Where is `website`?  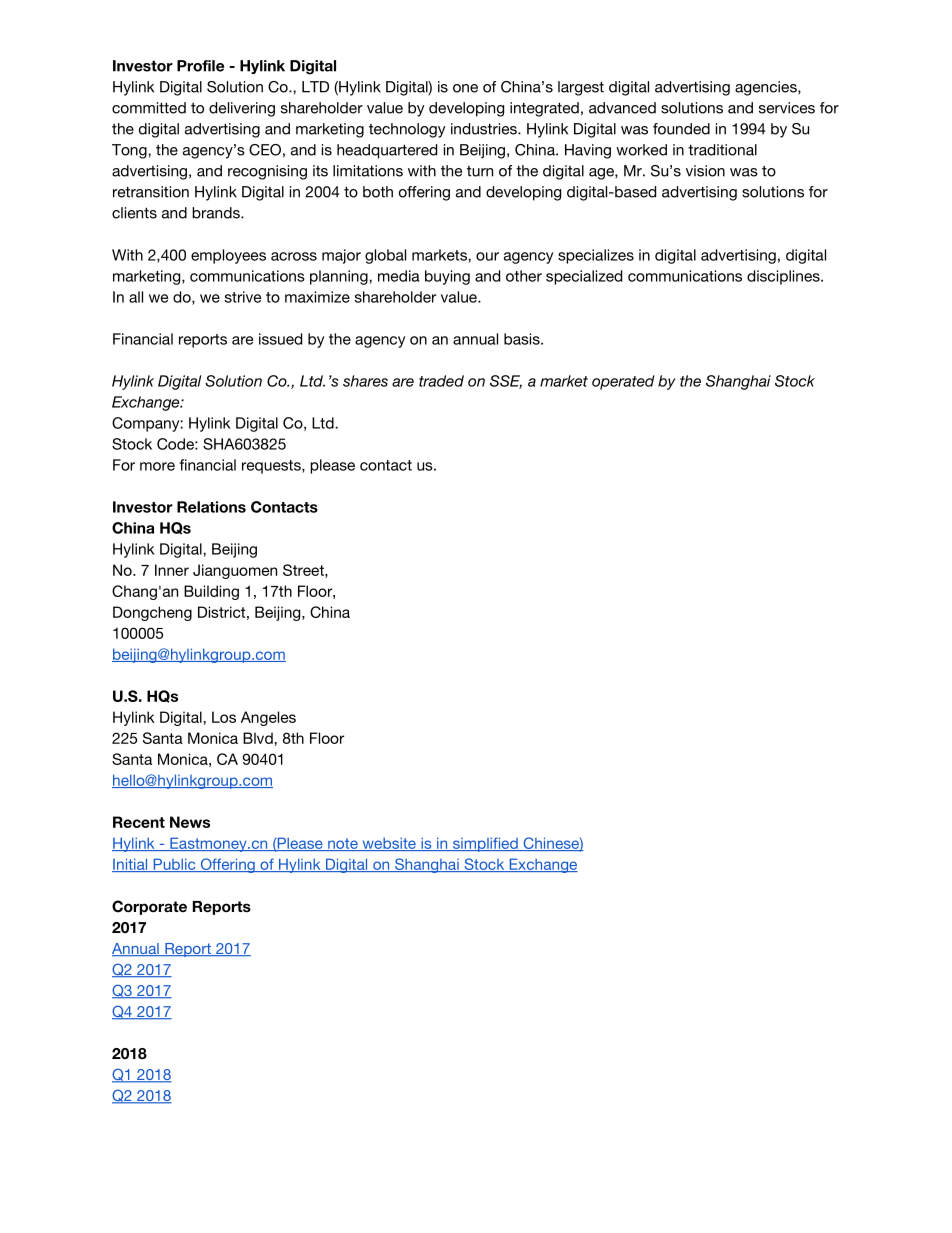
website is located at coordinates (389, 844).
